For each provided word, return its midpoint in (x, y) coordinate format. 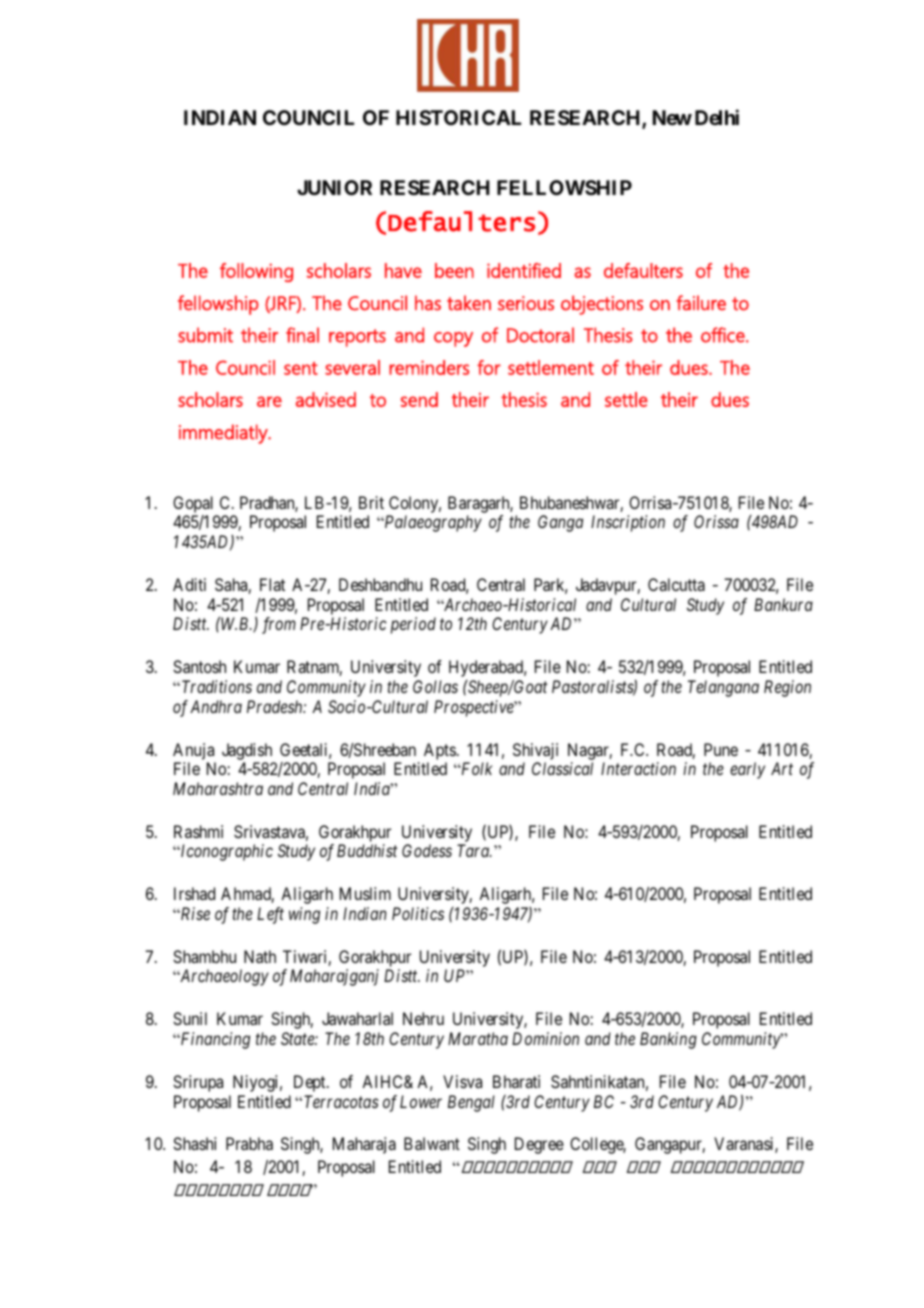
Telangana (723, 688)
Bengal (471, 1103)
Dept (311, 1083)
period (413, 625)
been (454, 270)
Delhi (717, 117)
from (279, 625)
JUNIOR (334, 187)
